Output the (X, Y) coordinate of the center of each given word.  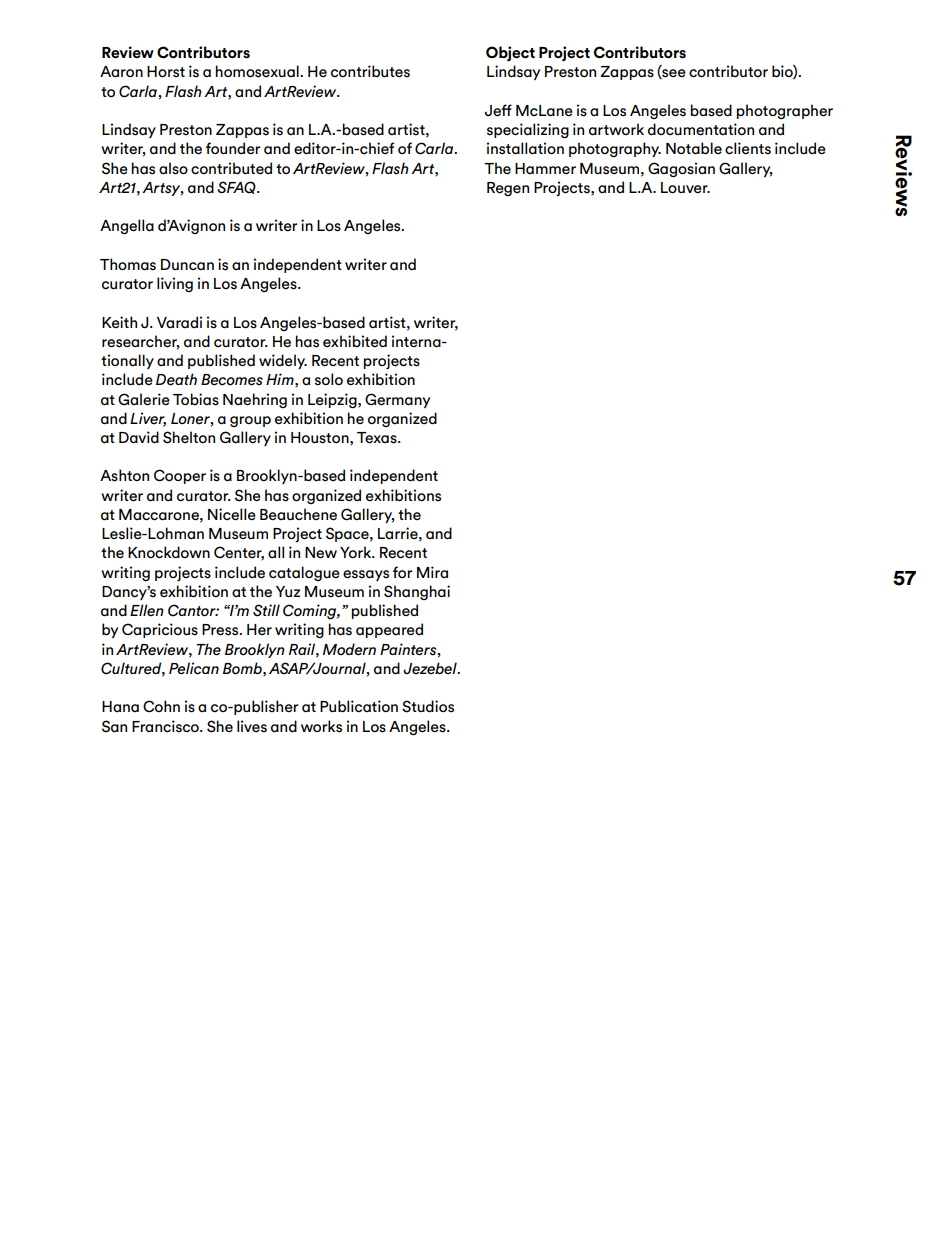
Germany (397, 400)
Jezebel (431, 668)
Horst (166, 72)
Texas (378, 438)
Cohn (161, 706)
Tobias (196, 399)
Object (510, 53)
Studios (428, 706)
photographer (784, 112)
